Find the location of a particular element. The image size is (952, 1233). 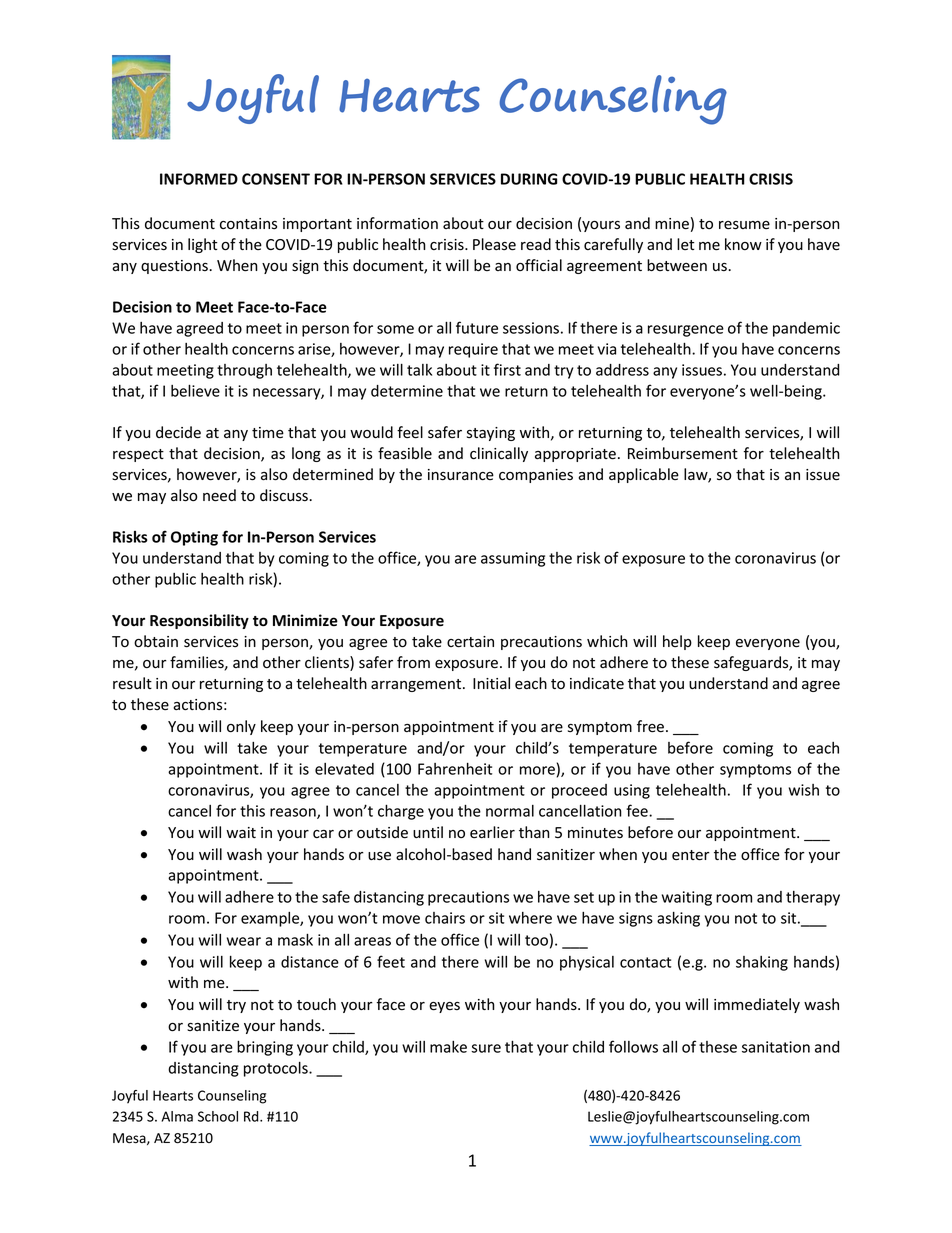

Responsibility is located at coordinates (199, 621).
